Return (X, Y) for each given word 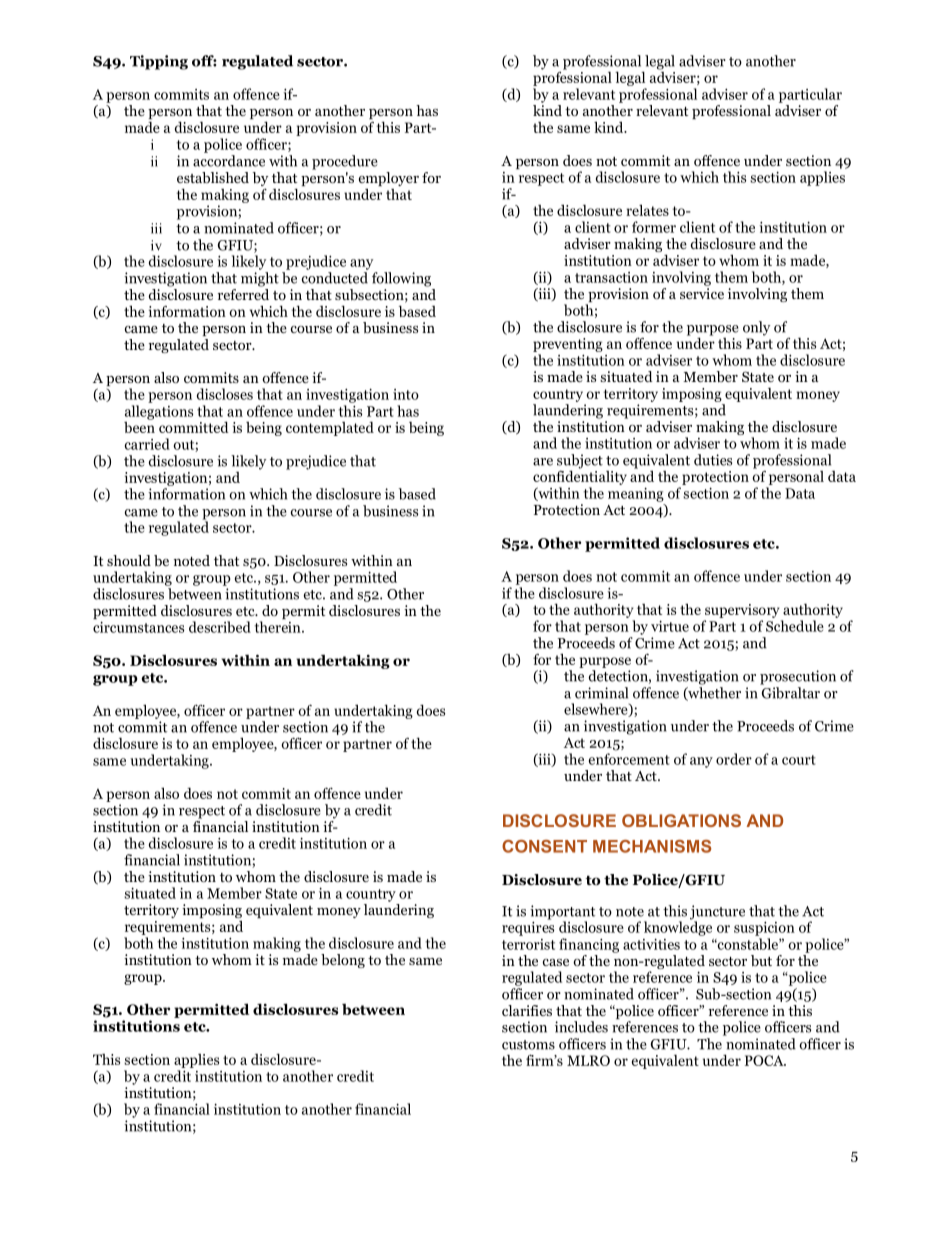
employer (388, 180)
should (129, 560)
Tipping (159, 62)
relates (647, 210)
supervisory (742, 611)
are (543, 462)
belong (343, 961)
